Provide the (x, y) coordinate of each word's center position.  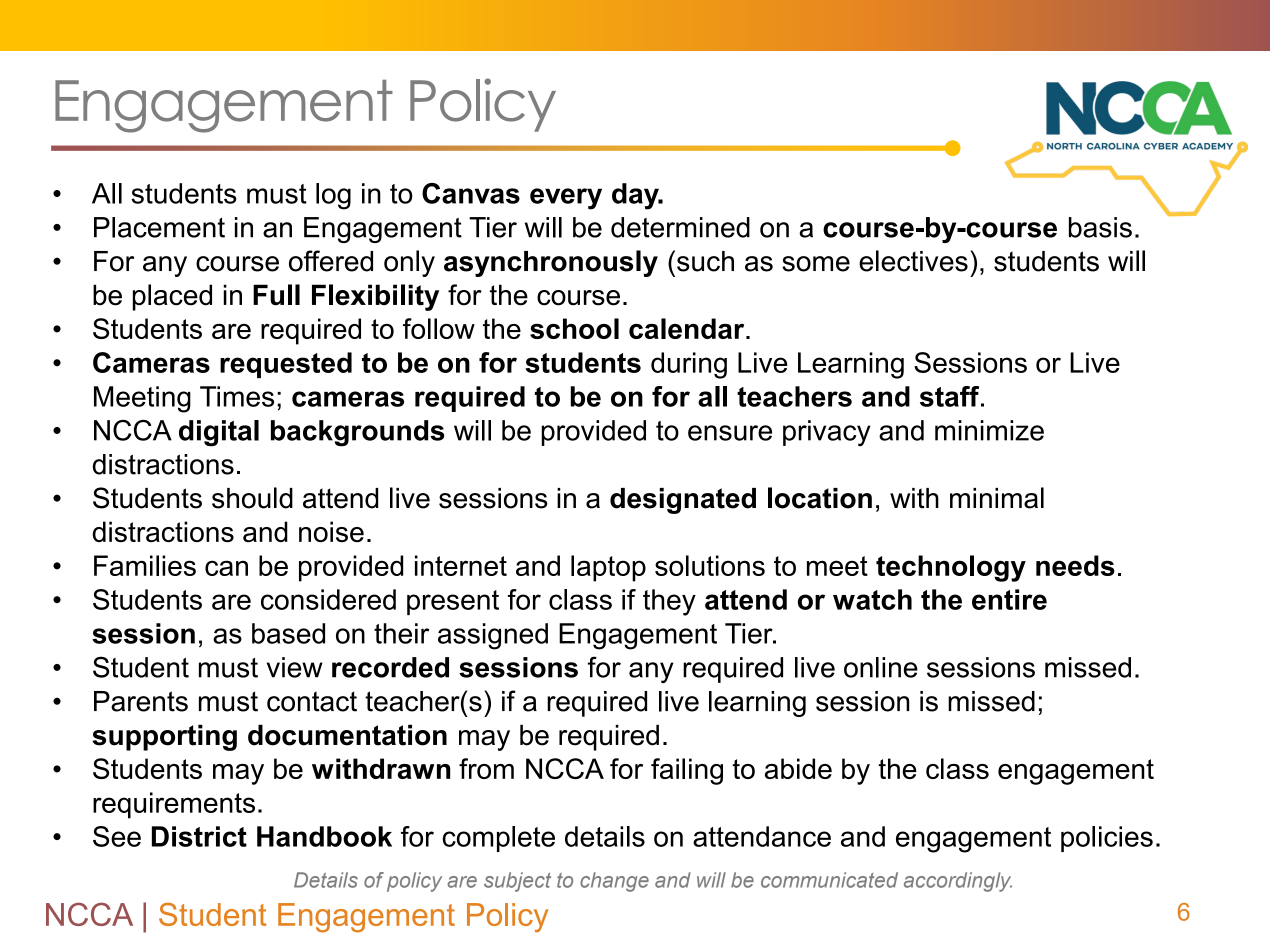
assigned (493, 636)
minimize (989, 430)
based (288, 633)
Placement (159, 227)
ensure (730, 433)
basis (1100, 227)
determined (680, 227)
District (199, 836)
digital (219, 433)
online (881, 667)
